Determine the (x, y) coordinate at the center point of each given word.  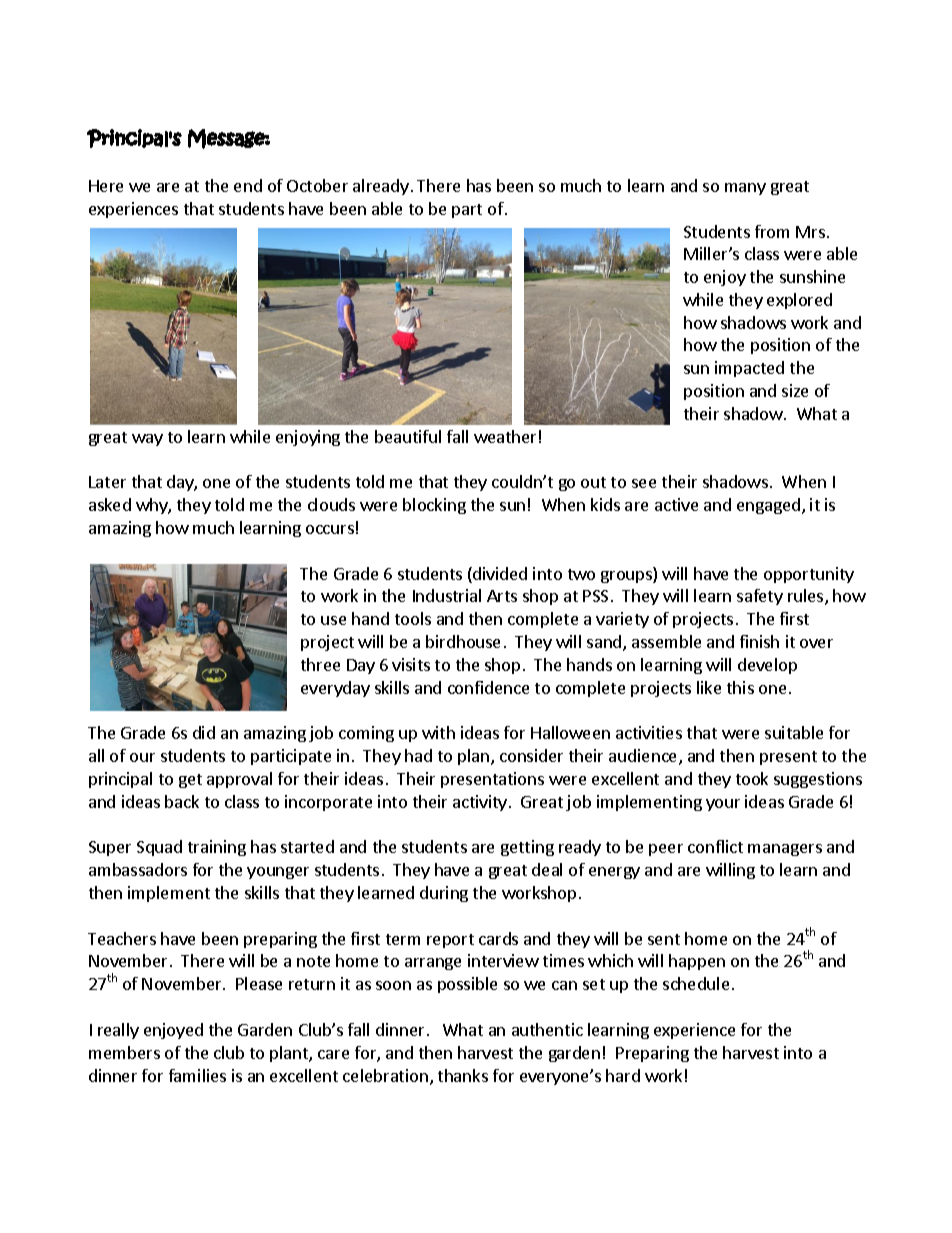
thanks (463, 1075)
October (317, 185)
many (745, 189)
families (197, 1075)
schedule (696, 983)
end (248, 185)
